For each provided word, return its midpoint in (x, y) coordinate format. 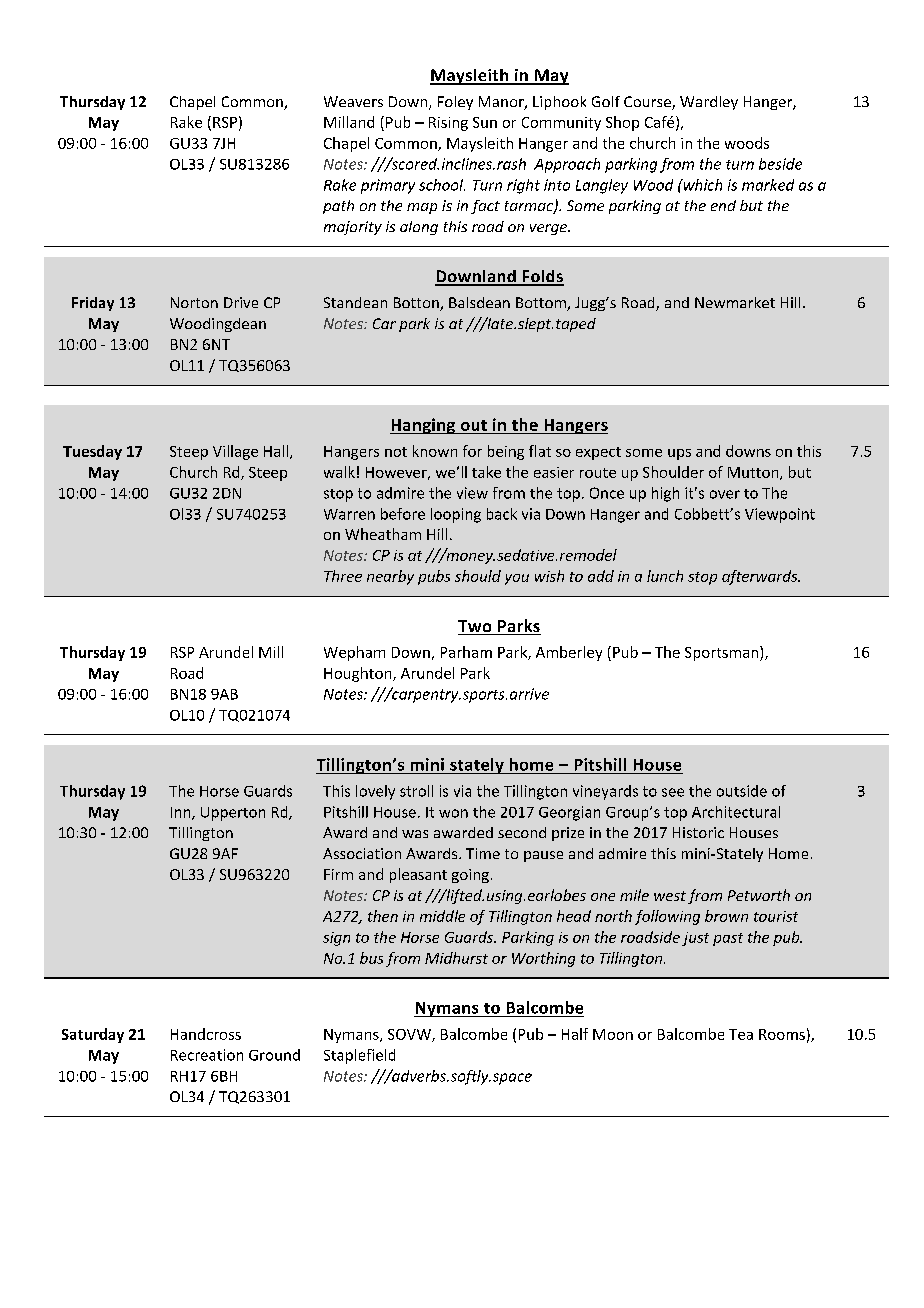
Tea (741, 1034)
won (453, 813)
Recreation (207, 1055)
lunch (665, 576)
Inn (182, 813)
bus (371, 958)
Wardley (709, 103)
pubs (434, 577)
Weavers (353, 101)
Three (343, 576)
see (673, 792)
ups (679, 454)
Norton (194, 302)
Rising (448, 124)
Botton (417, 304)
